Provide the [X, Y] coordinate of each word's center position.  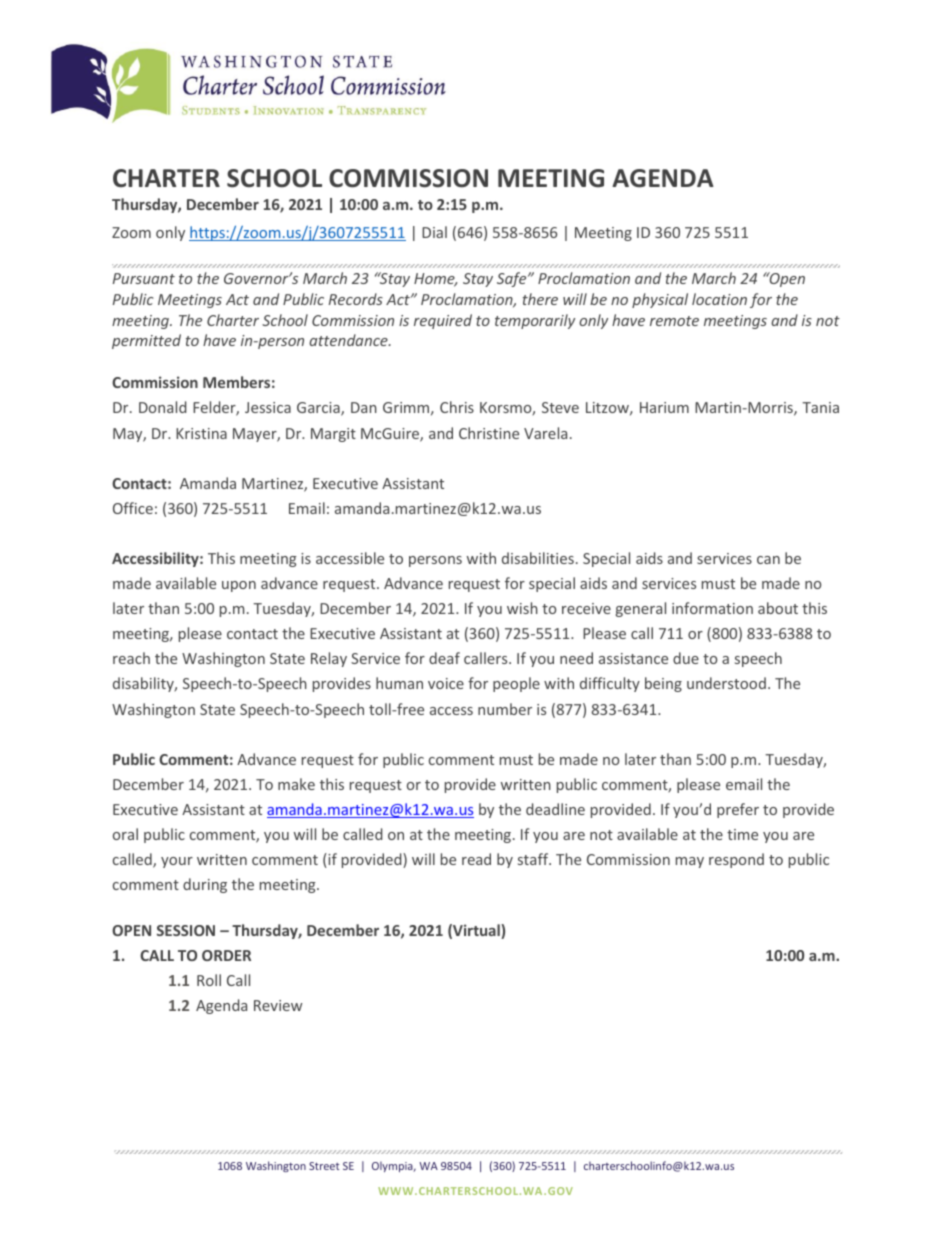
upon [239, 586]
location [719, 299]
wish [522, 608]
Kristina [201, 433]
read [476, 859]
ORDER [226, 955]
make [296, 784]
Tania [820, 407]
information [712, 608]
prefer [738, 810]
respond [736, 860]
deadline [555, 809]
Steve [560, 407]
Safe [513, 279]
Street [324, 1166]
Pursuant [144, 278]
